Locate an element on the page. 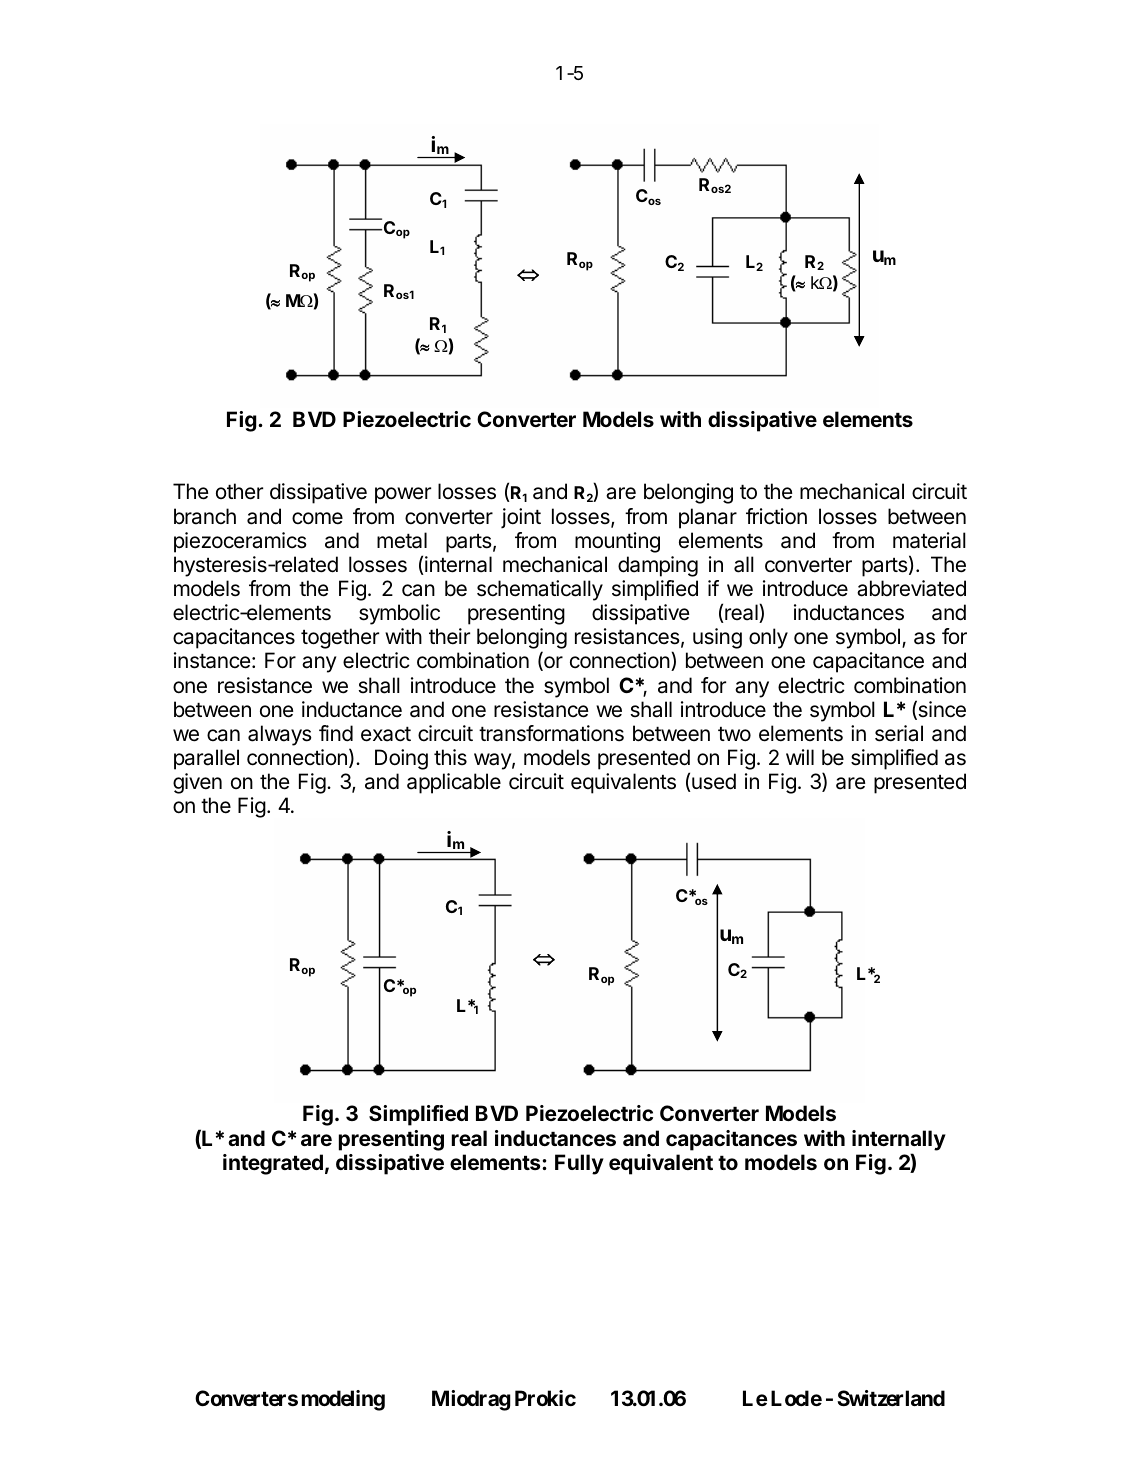 This page has height=1474, width=1139. always is located at coordinates (280, 735).
